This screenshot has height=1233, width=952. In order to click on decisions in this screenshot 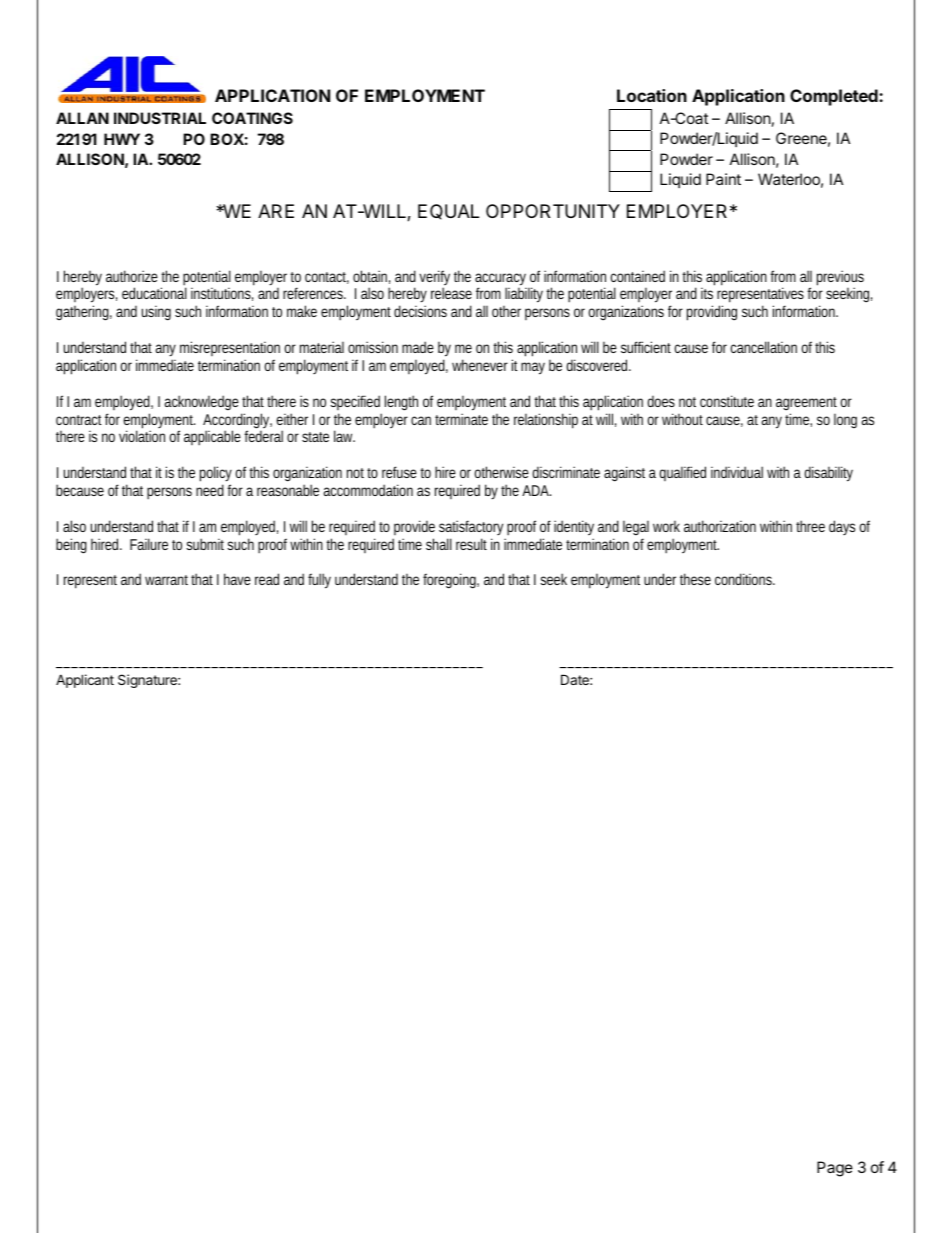, I will do `click(420, 311)`.
